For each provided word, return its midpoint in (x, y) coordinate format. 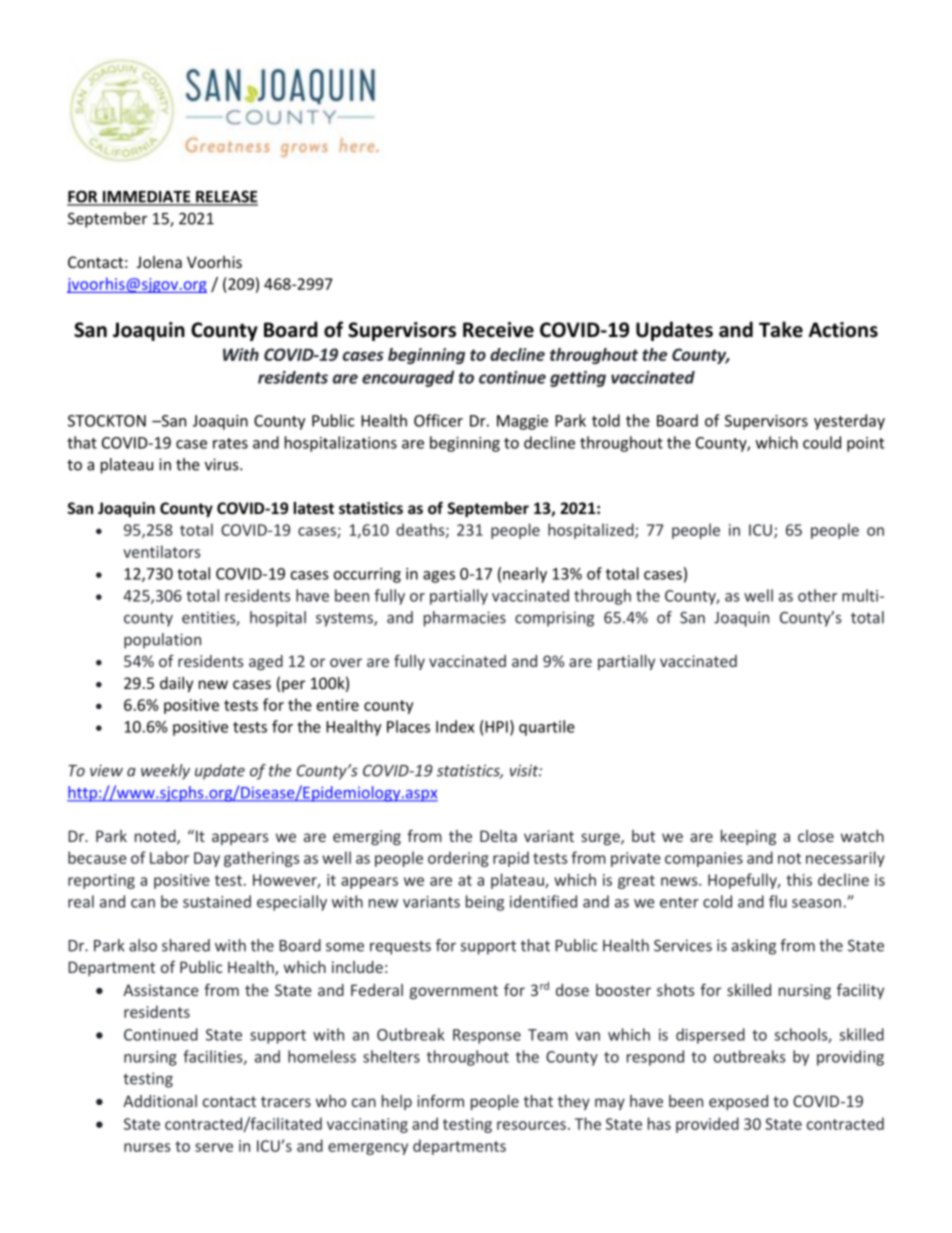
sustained (217, 901)
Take (781, 329)
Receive (498, 330)
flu (778, 901)
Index (455, 726)
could (822, 442)
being (485, 903)
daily (176, 684)
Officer (438, 420)
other (817, 595)
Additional (160, 1101)
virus (223, 464)
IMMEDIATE (146, 198)
